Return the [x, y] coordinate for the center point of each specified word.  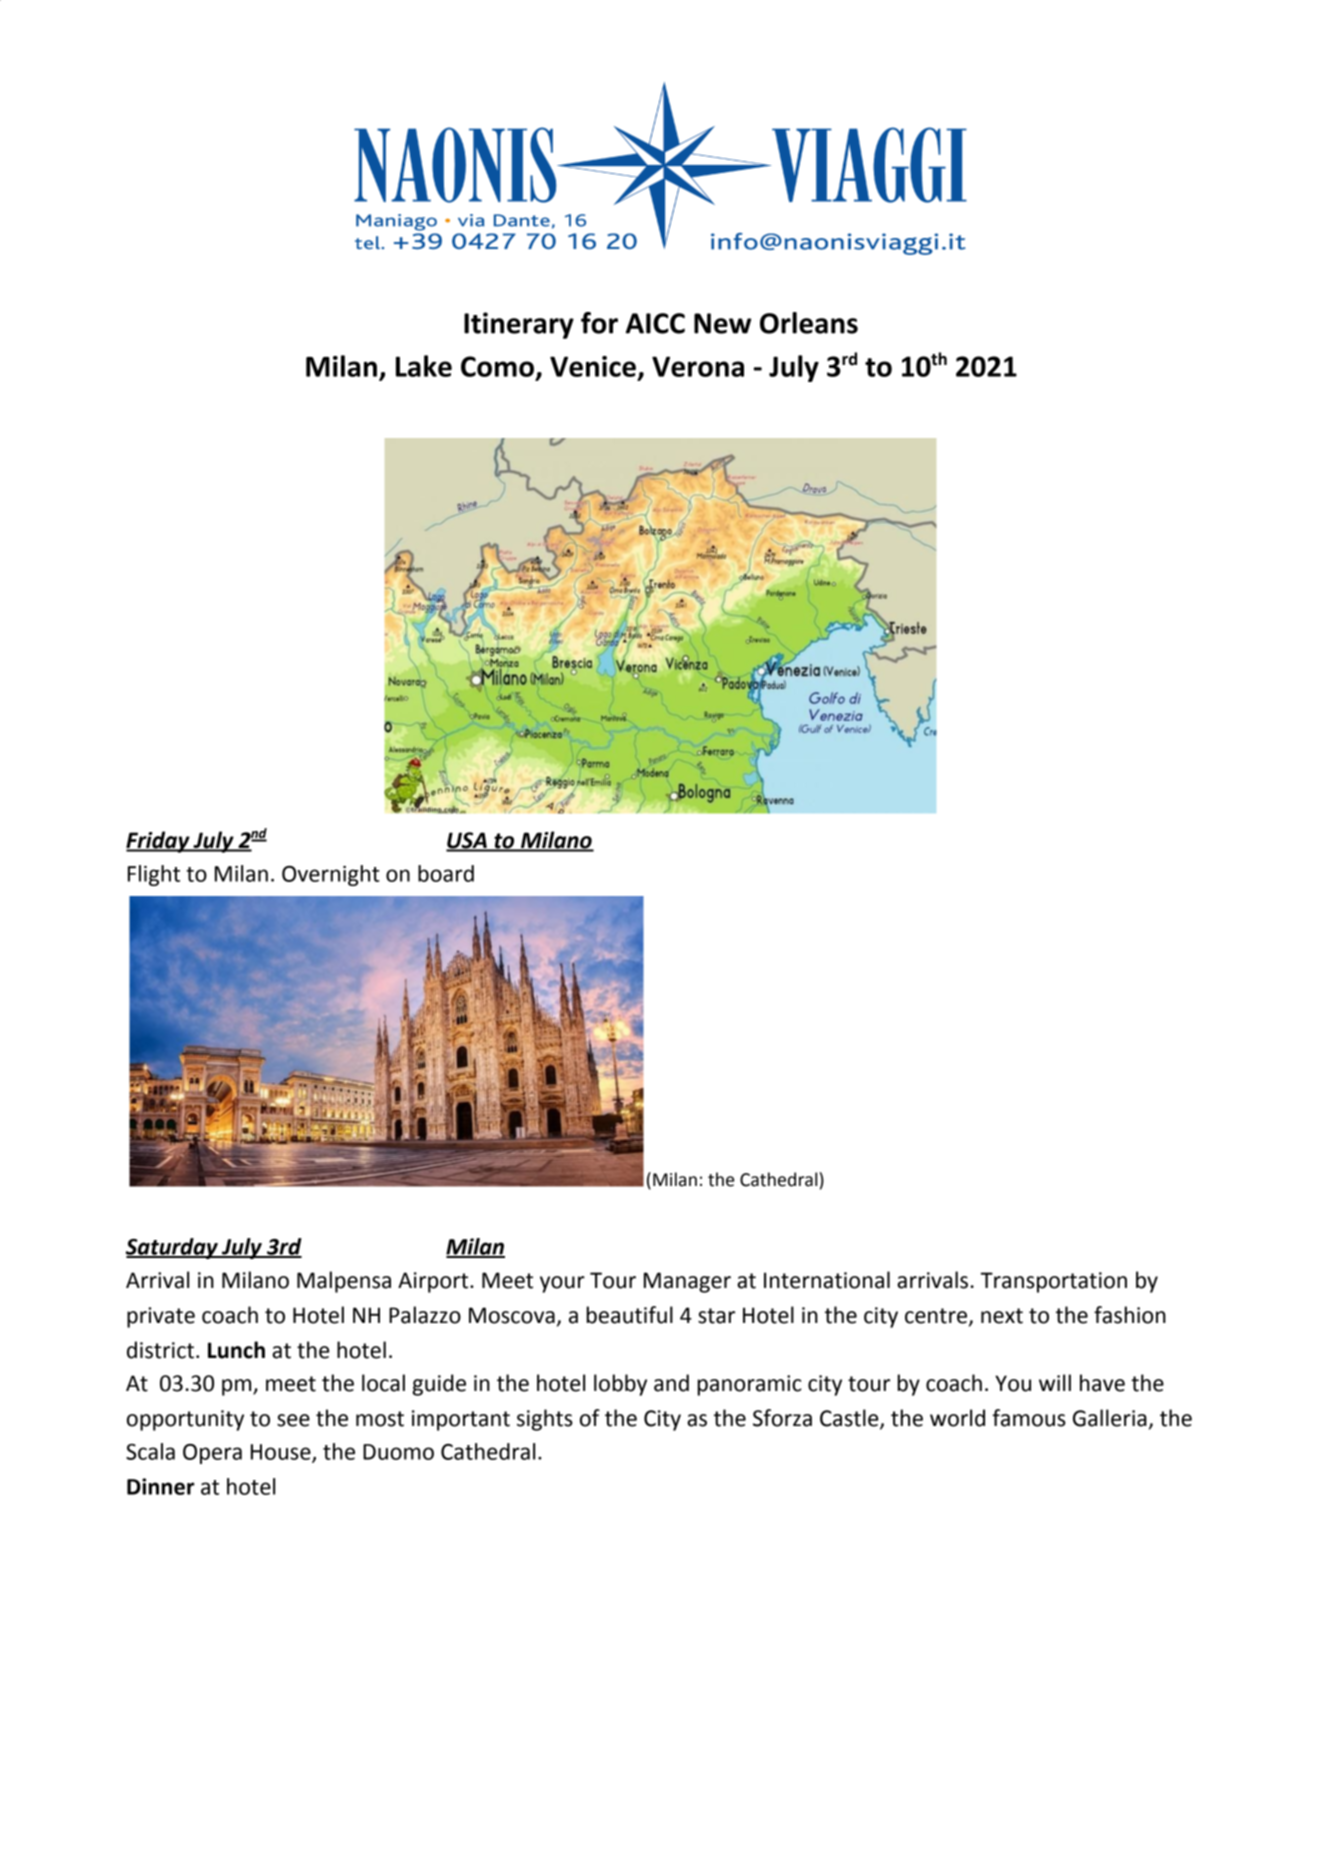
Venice [593, 366]
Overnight [331, 875]
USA [467, 841]
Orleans [809, 323]
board [446, 873]
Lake [424, 366]
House [282, 1453]
